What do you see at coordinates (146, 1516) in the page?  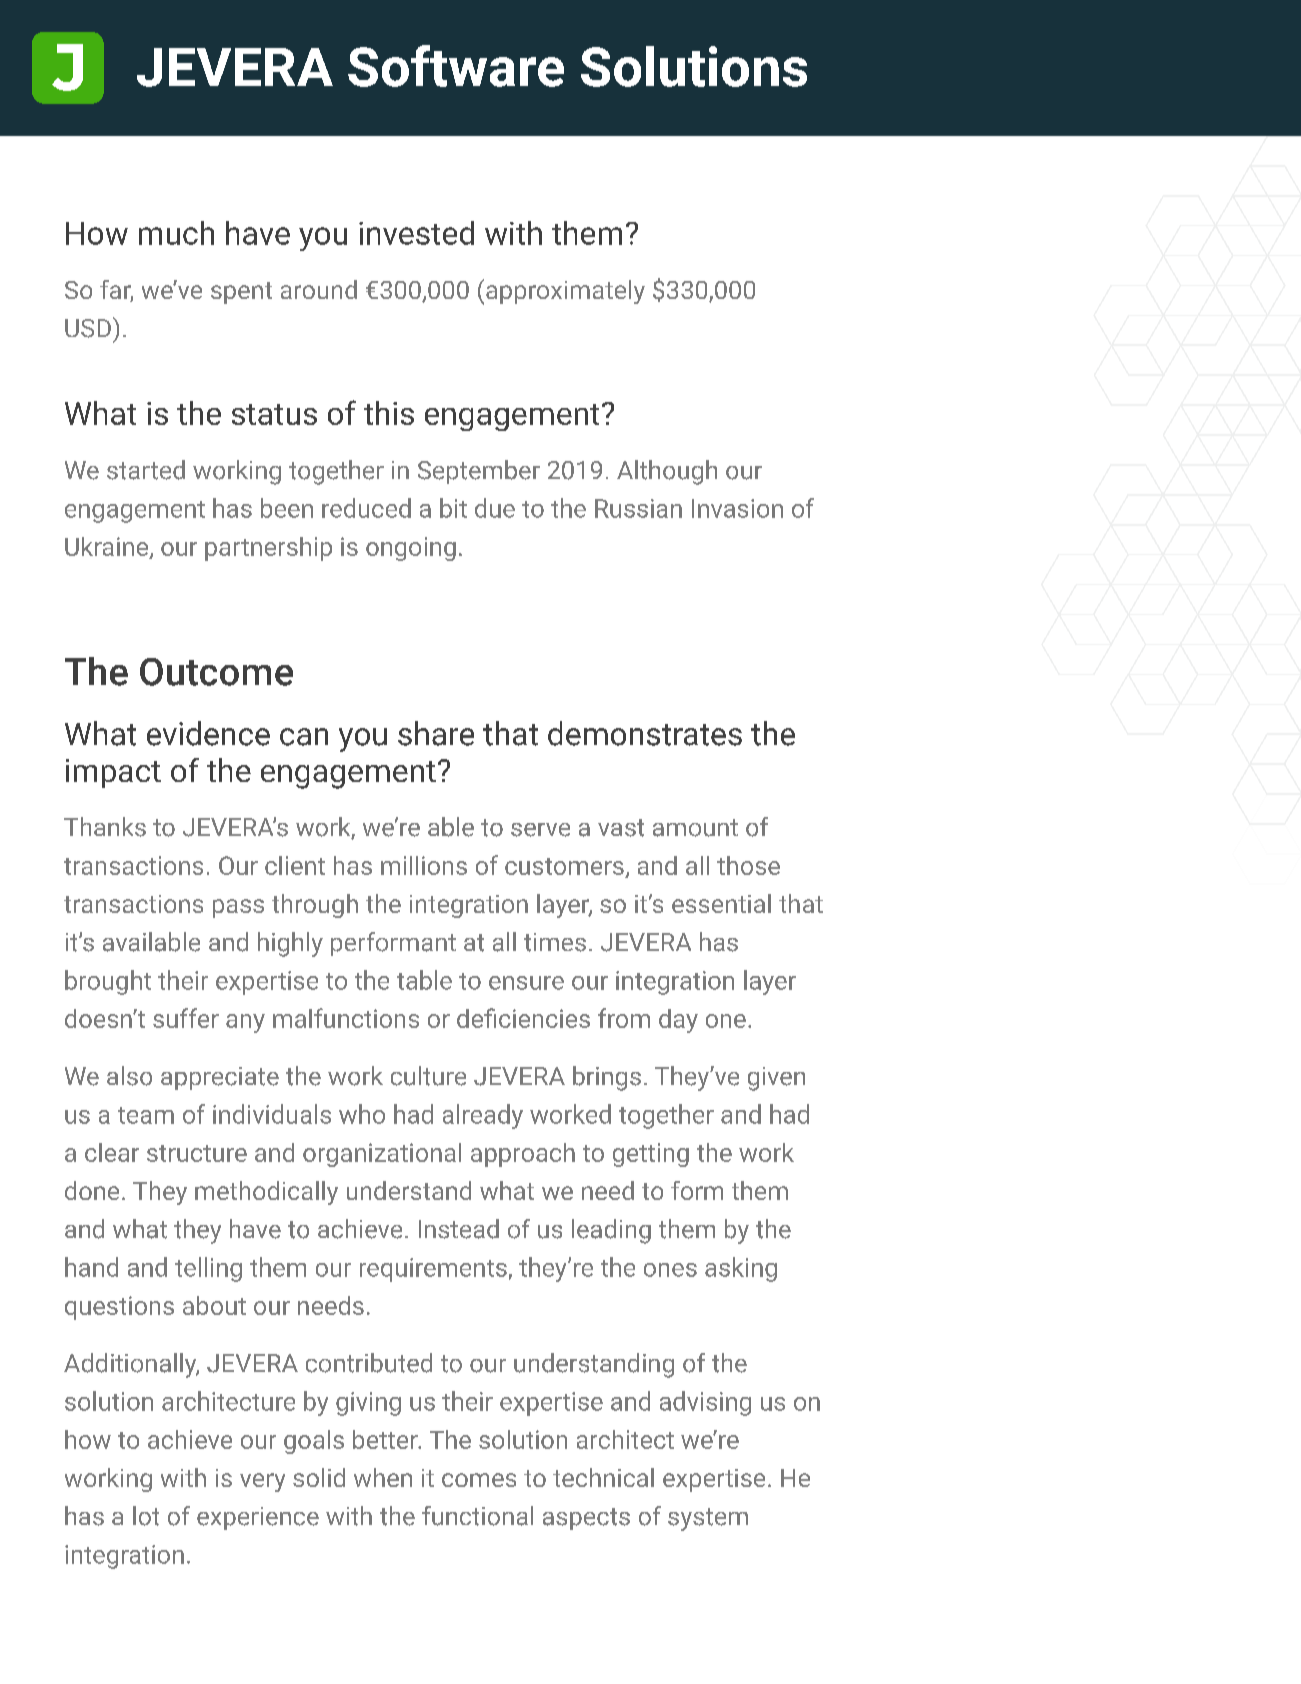 I see `lot` at bounding box center [146, 1516].
